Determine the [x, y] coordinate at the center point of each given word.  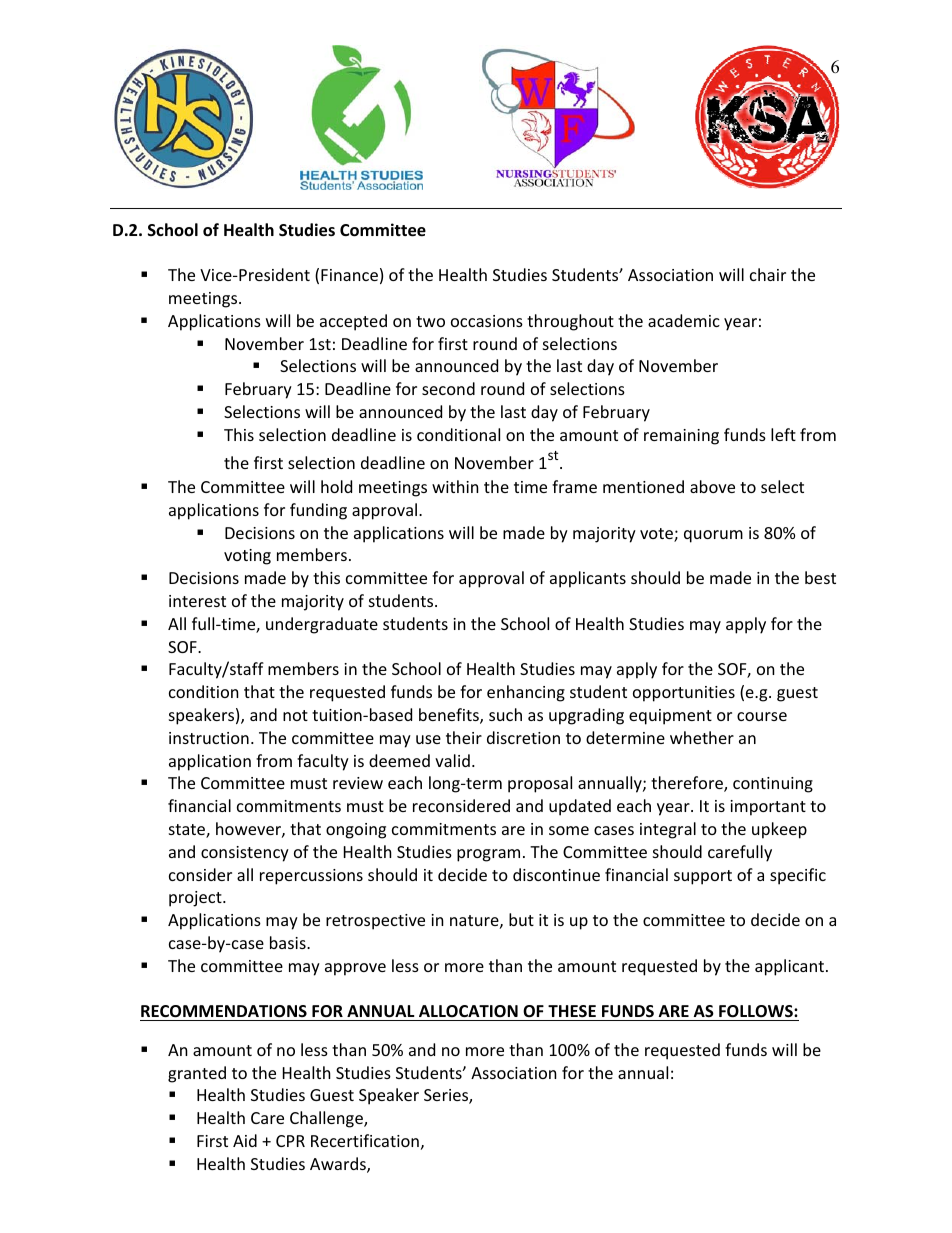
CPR [290, 1141]
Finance [349, 275]
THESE [572, 1013]
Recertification [365, 1140]
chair [768, 274]
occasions [487, 321]
